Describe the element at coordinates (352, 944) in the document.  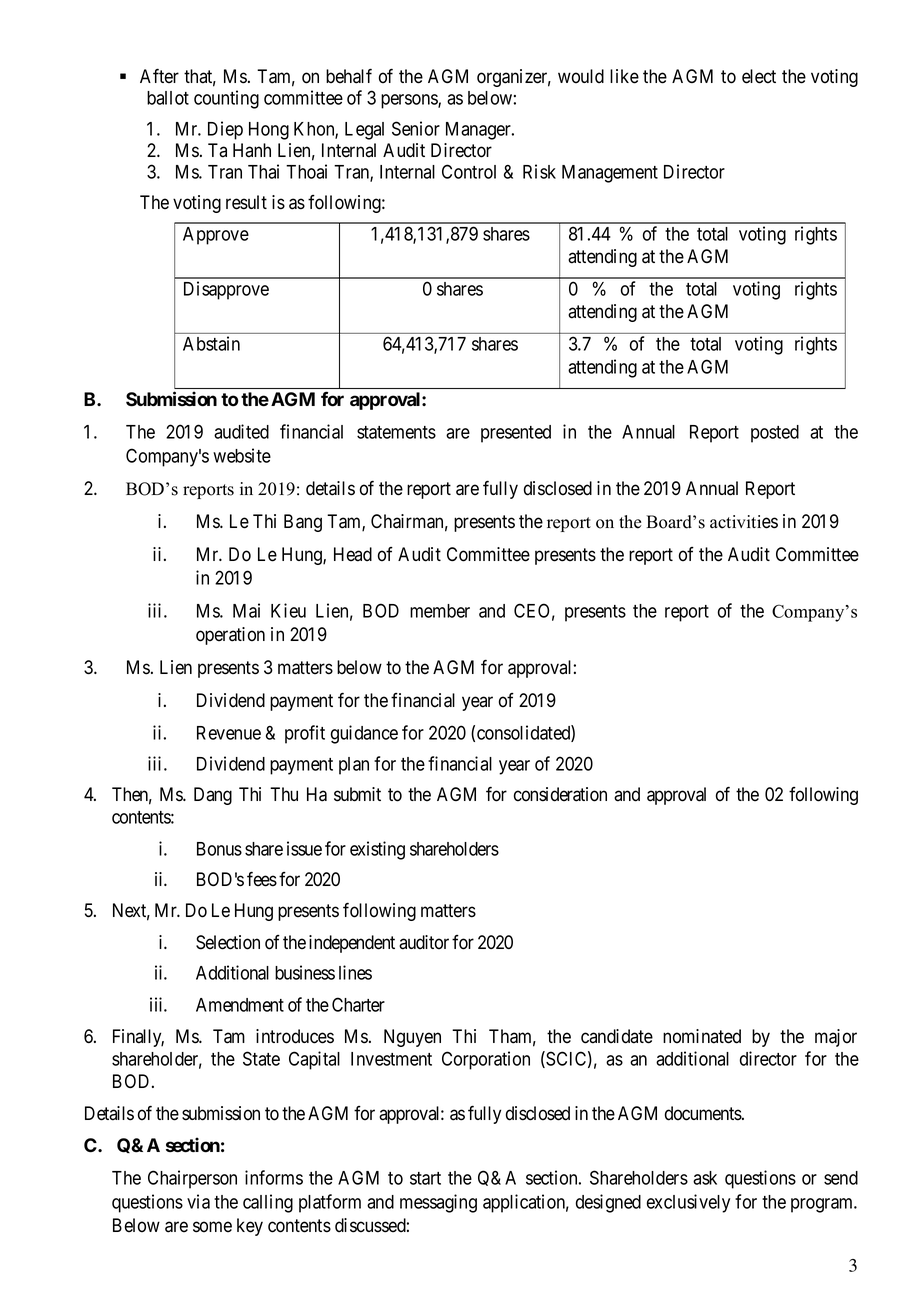
I see `independent` at that location.
